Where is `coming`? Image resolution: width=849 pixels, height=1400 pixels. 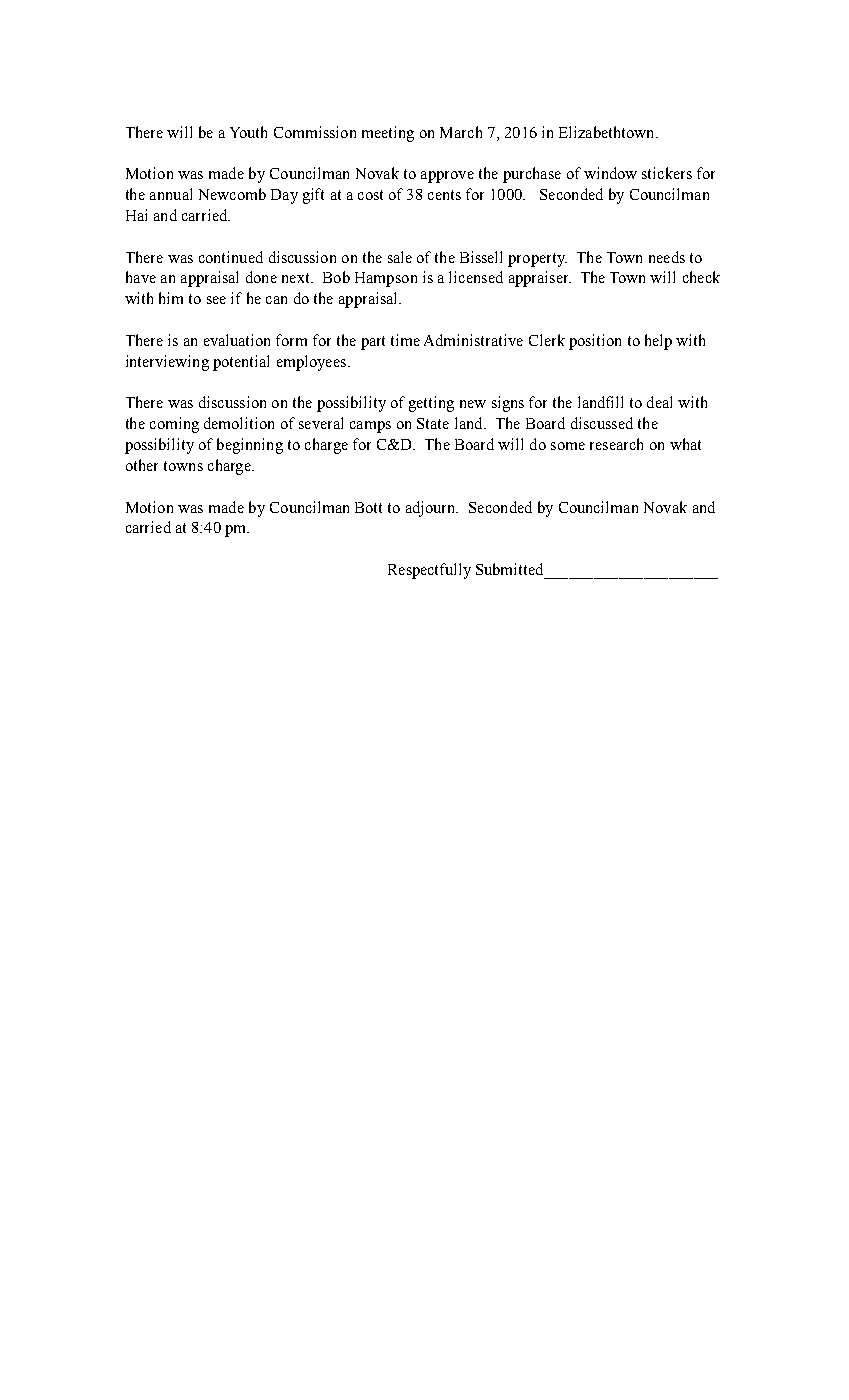
coming is located at coordinates (174, 425).
